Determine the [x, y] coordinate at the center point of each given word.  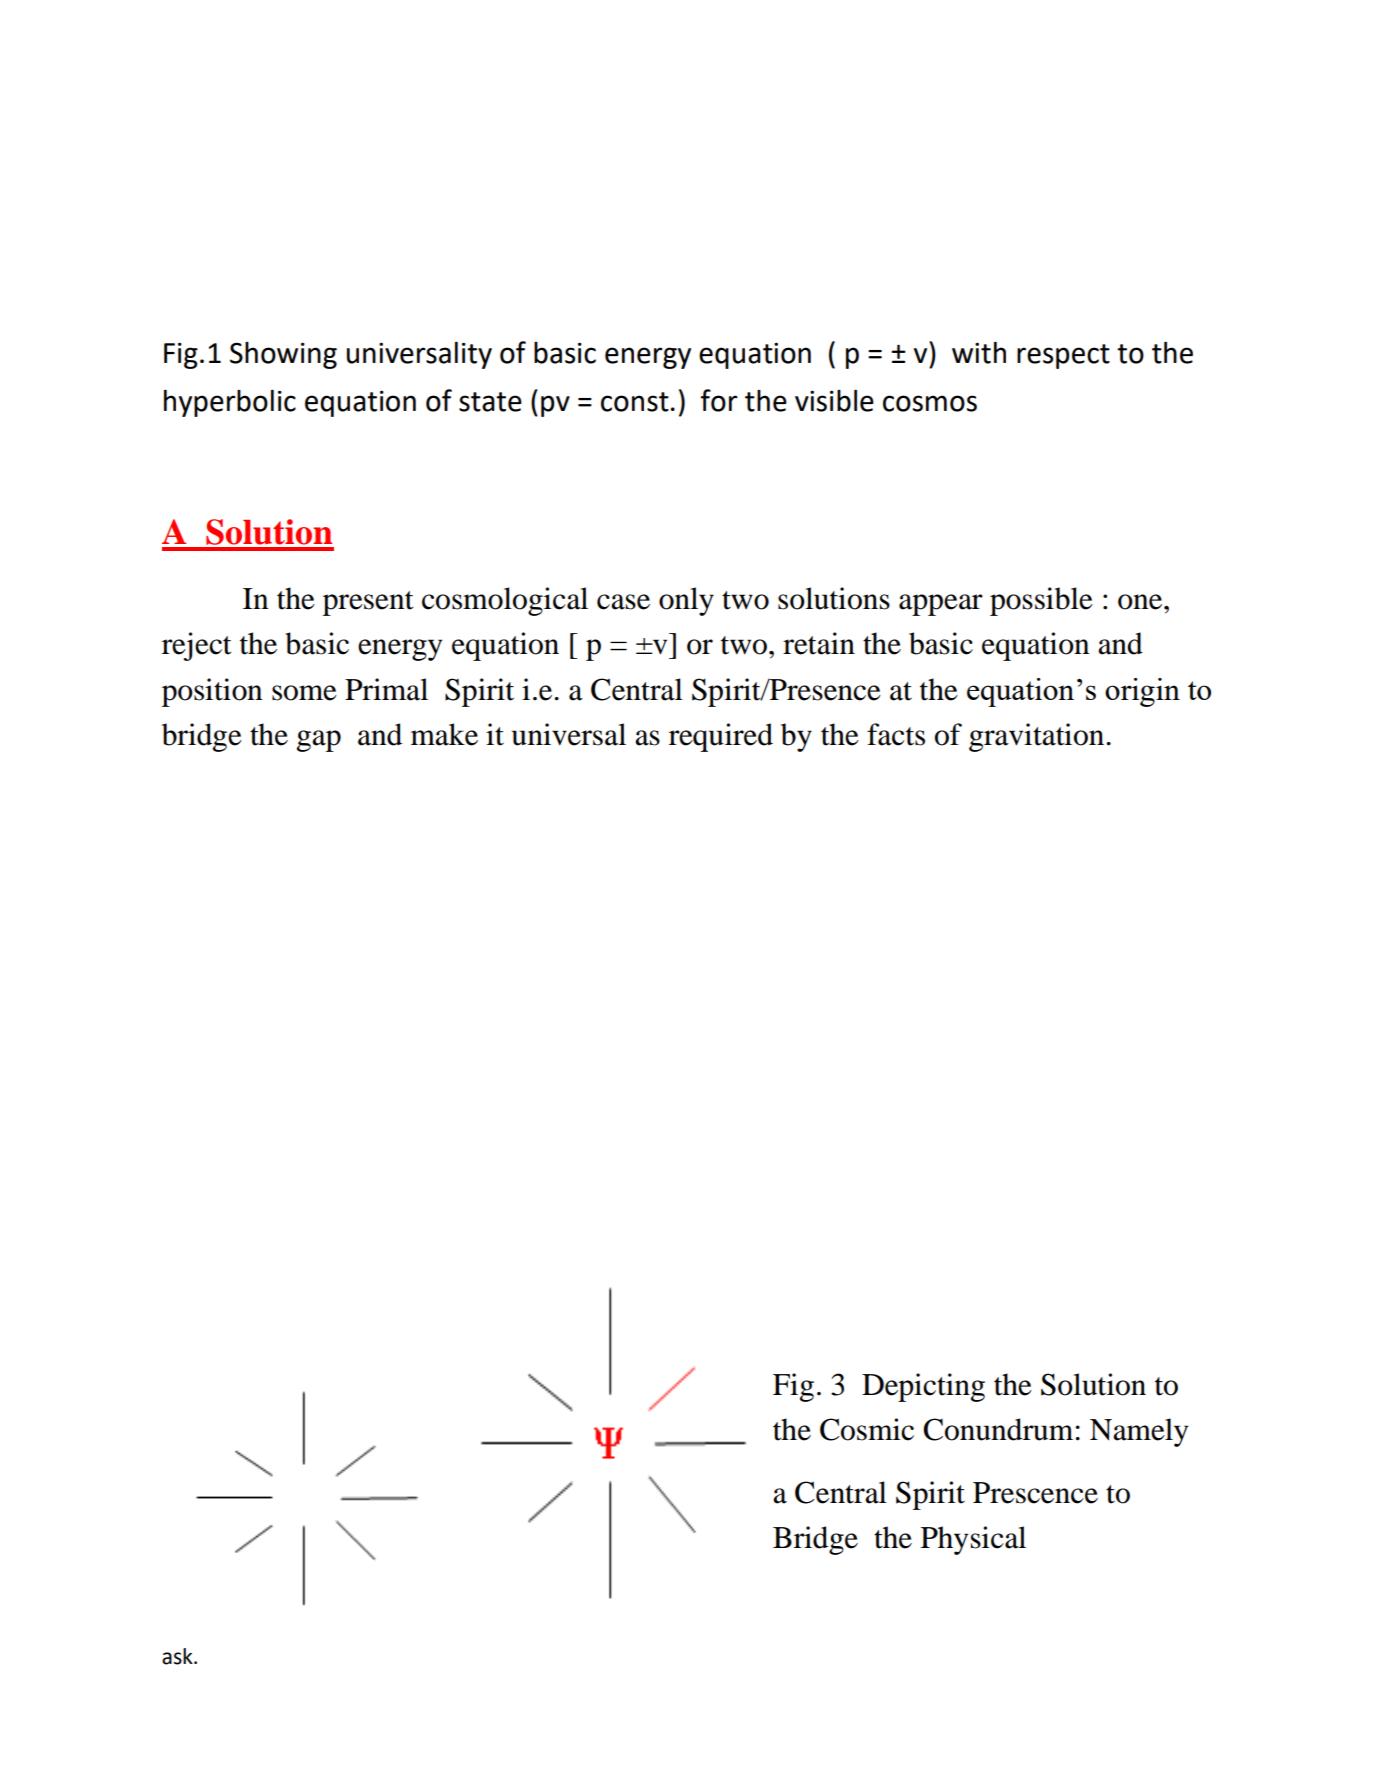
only [686, 601]
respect [1063, 356]
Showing [283, 355]
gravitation [1038, 737]
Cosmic [867, 1429]
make [444, 734]
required [721, 737]
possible [1041, 601]
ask [178, 1656]
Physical [973, 1540]
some [304, 693]
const [635, 402]
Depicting [923, 1387]
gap [319, 741]
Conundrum [998, 1429]
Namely [1139, 1432]
